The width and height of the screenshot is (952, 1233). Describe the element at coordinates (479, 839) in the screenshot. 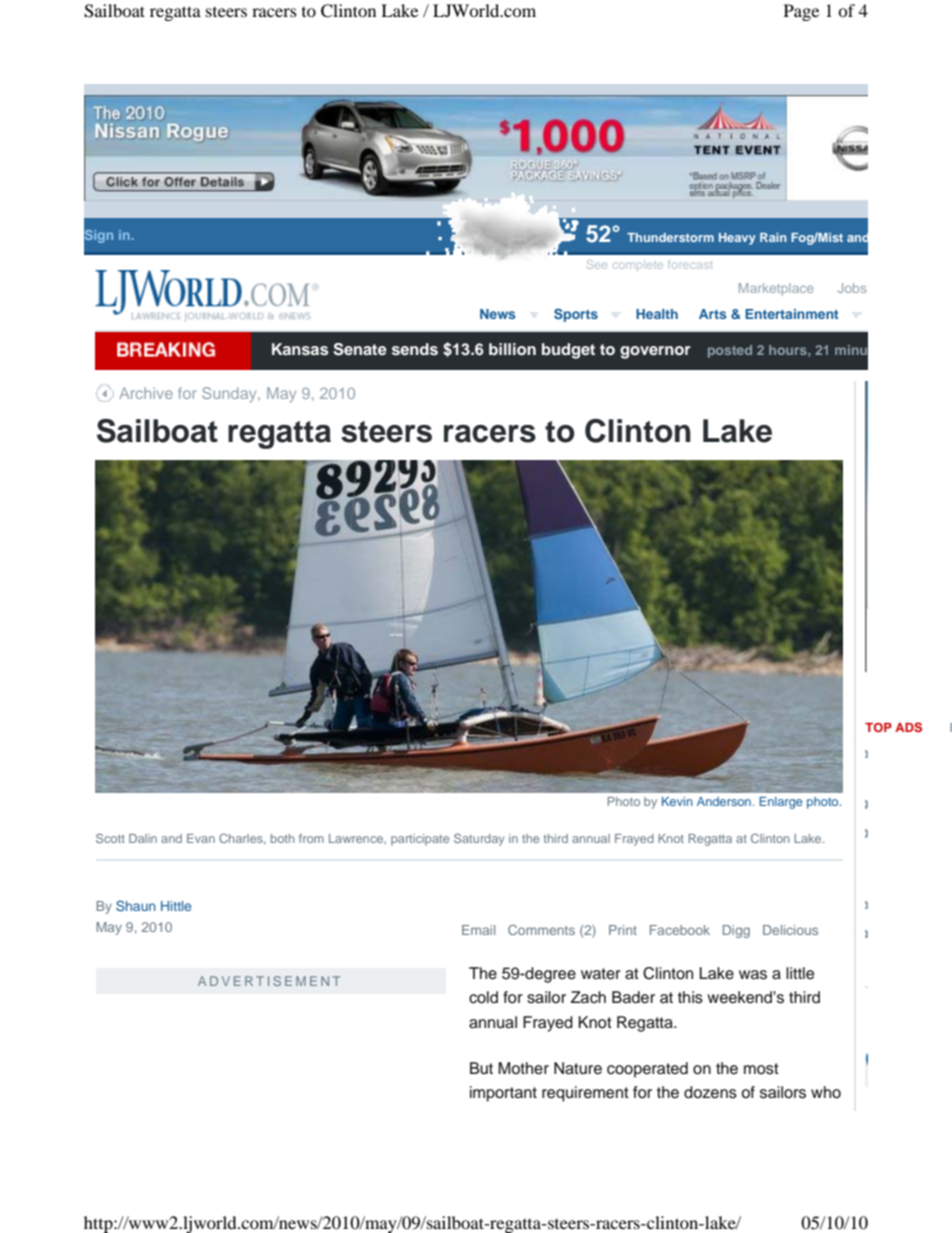

I see `Saturday` at that location.
